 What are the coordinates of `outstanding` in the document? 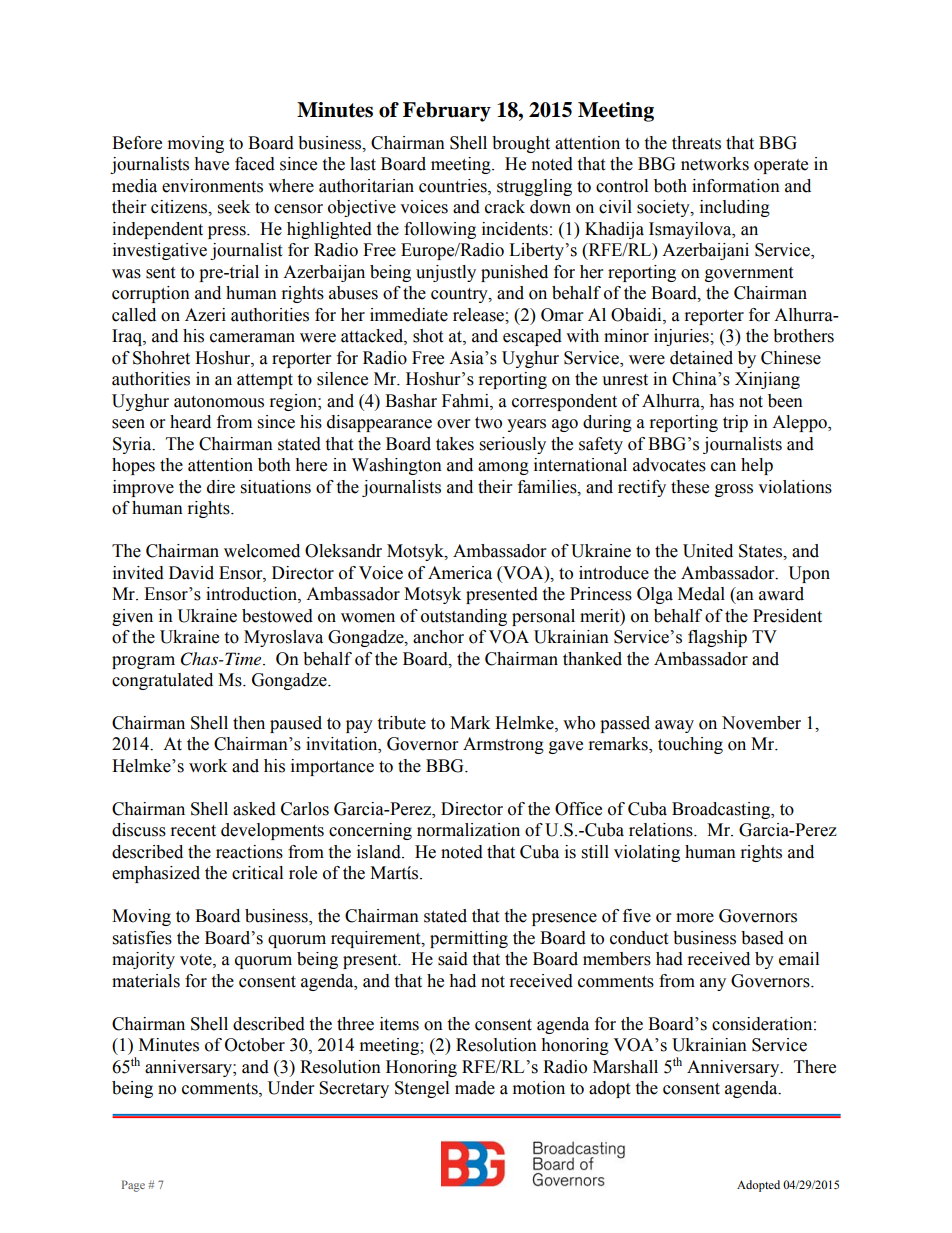 It's located at (464, 617).
